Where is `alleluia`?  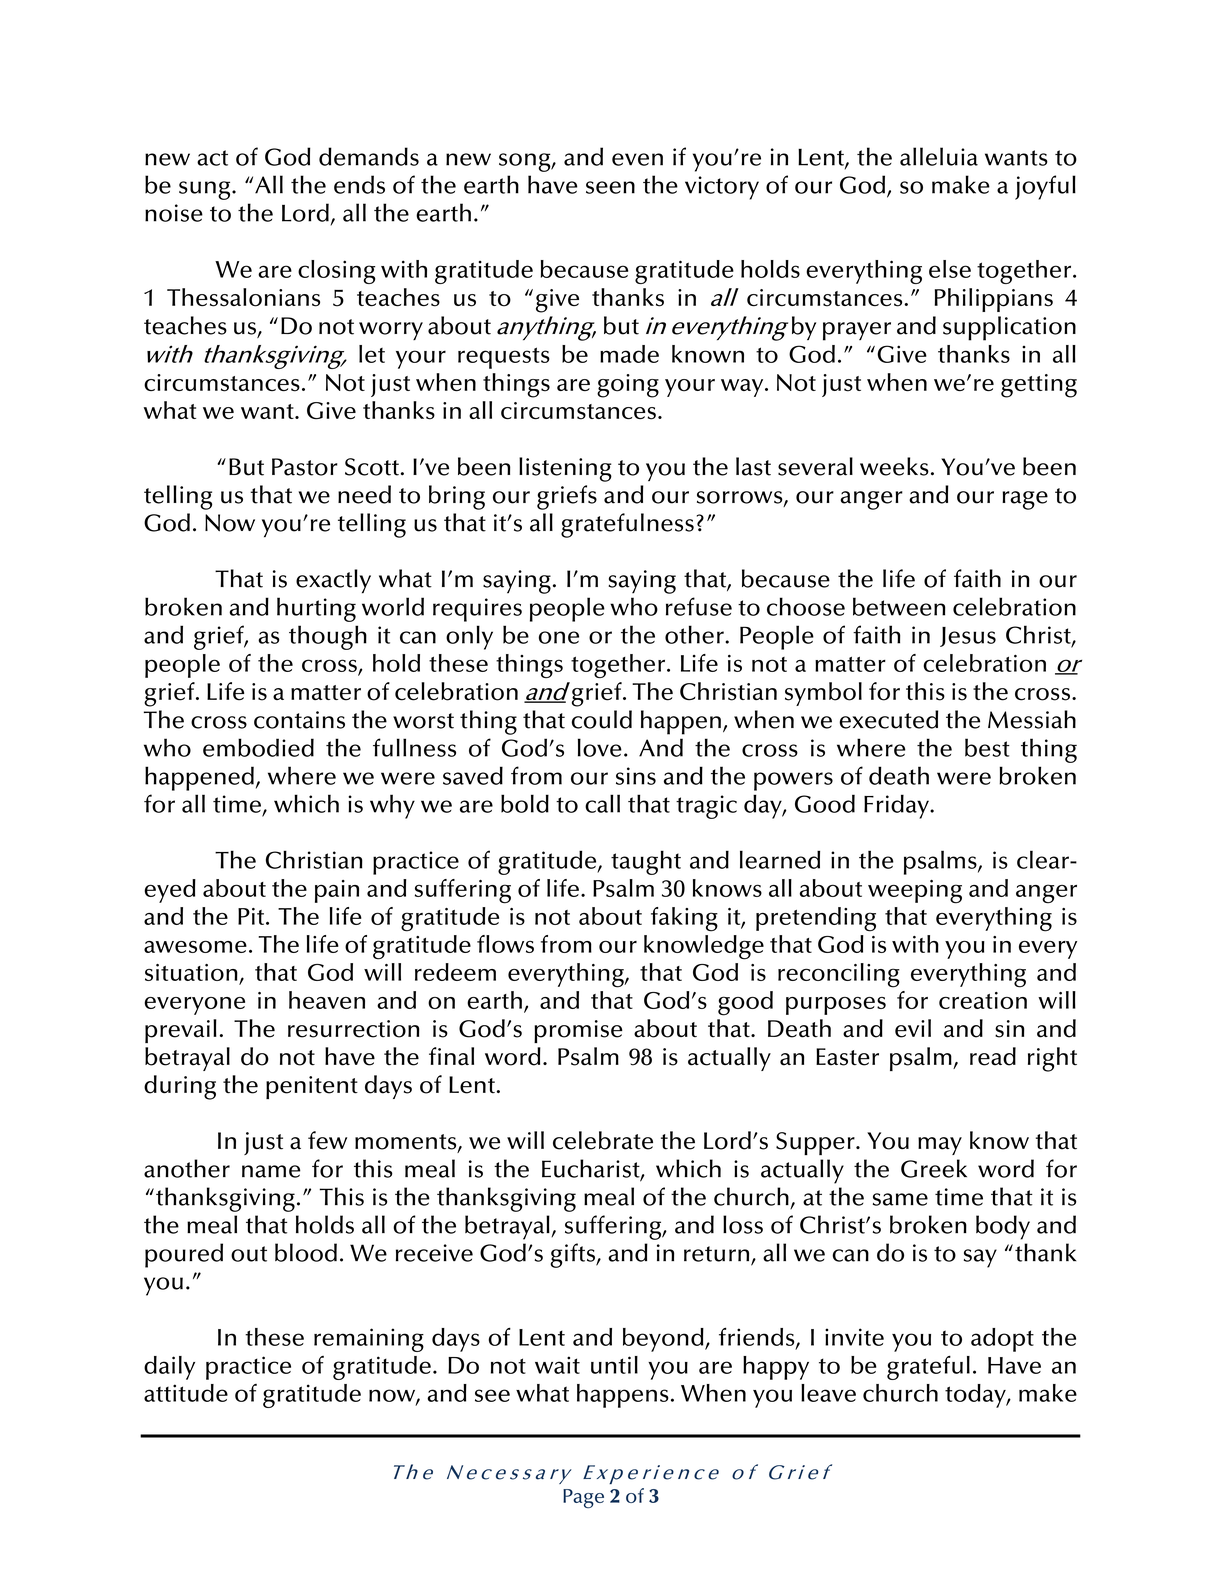
alleluia is located at coordinates (939, 156).
